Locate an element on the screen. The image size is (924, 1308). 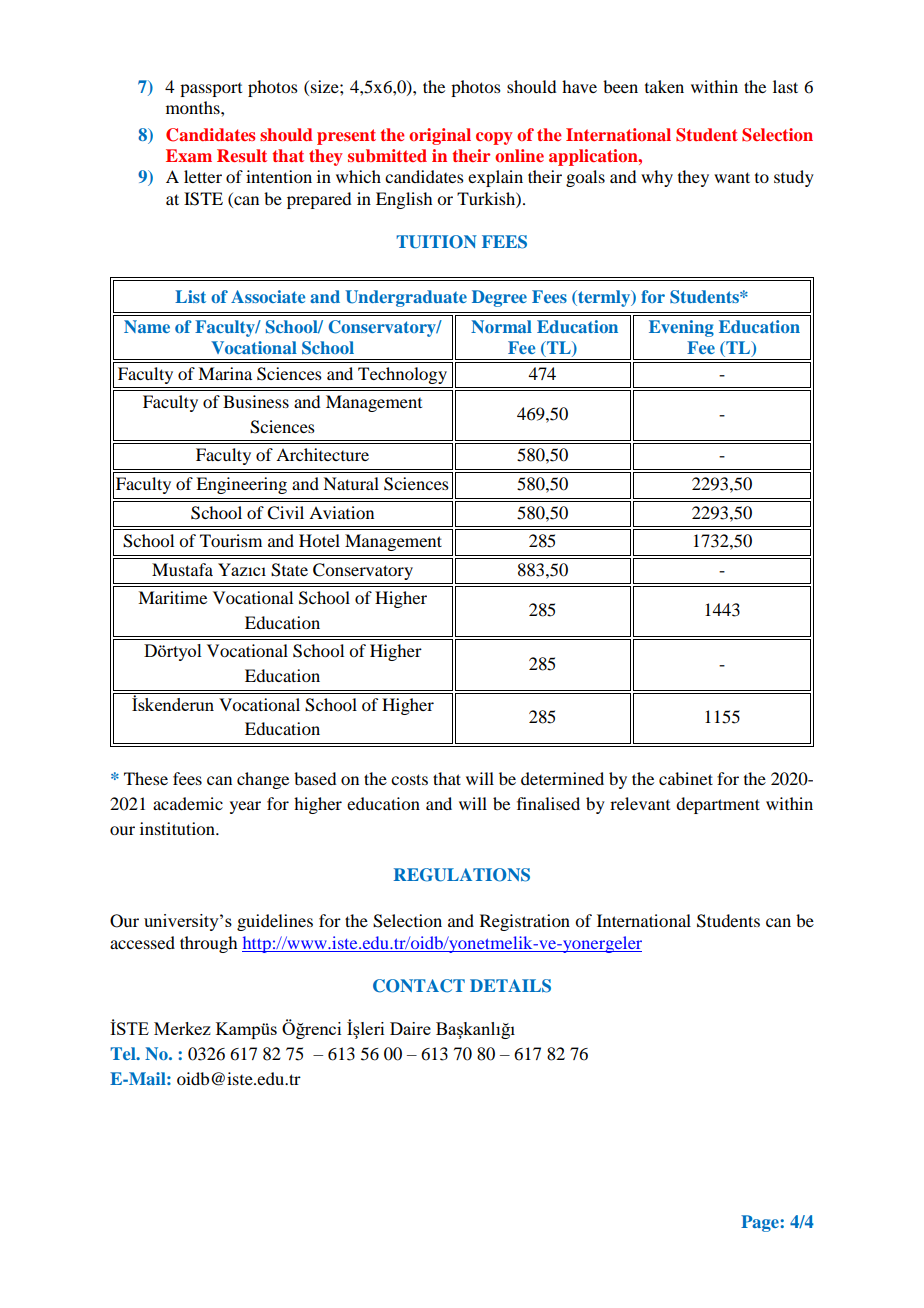
months is located at coordinates (194, 107).
